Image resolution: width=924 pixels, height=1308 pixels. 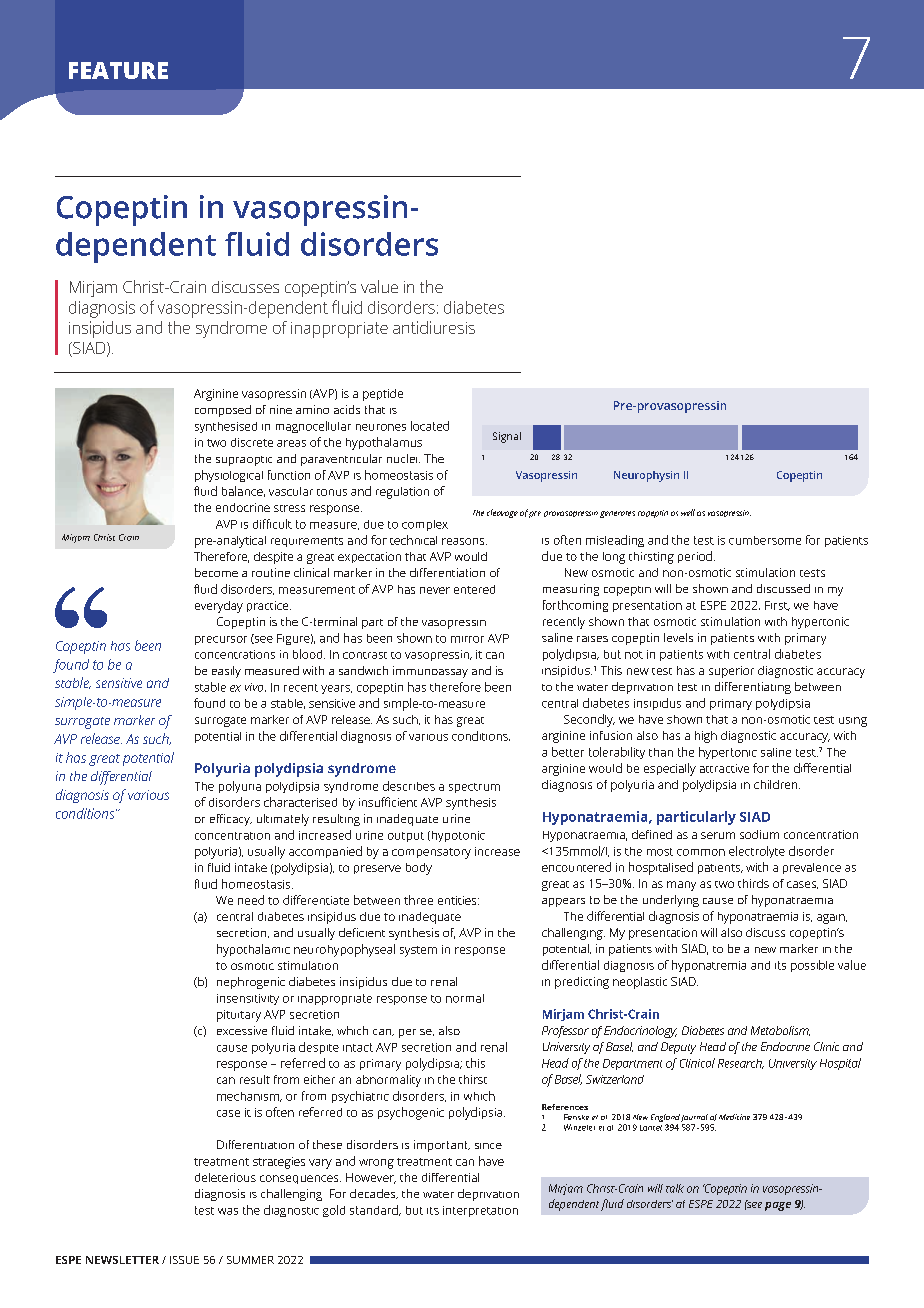 What do you see at coordinates (502, 513) in the screenshot?
I see `cleavage` at bounding box center [502, 513].
